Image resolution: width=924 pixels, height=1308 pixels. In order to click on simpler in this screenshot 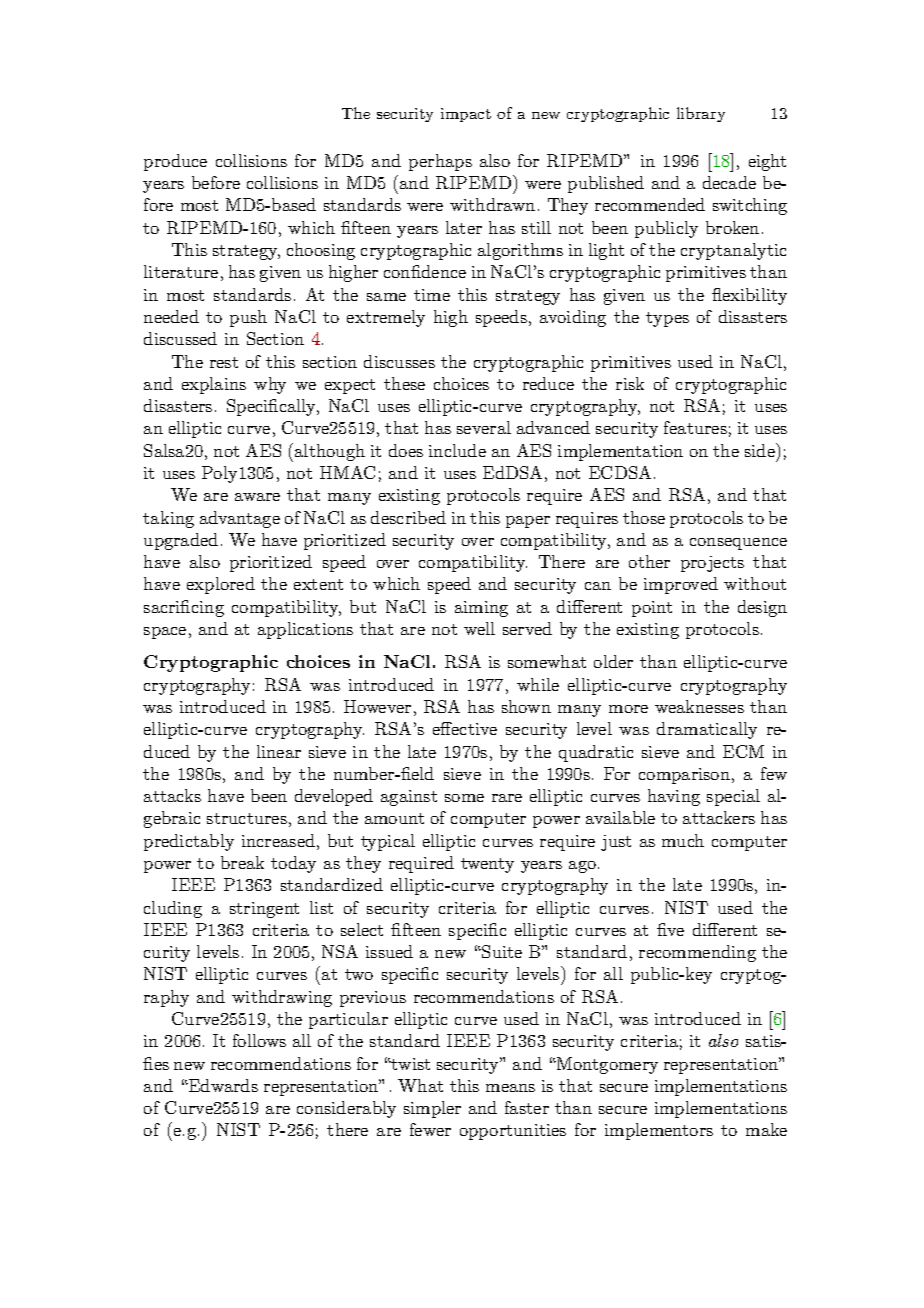, I will do `click(432, 1109)`.
